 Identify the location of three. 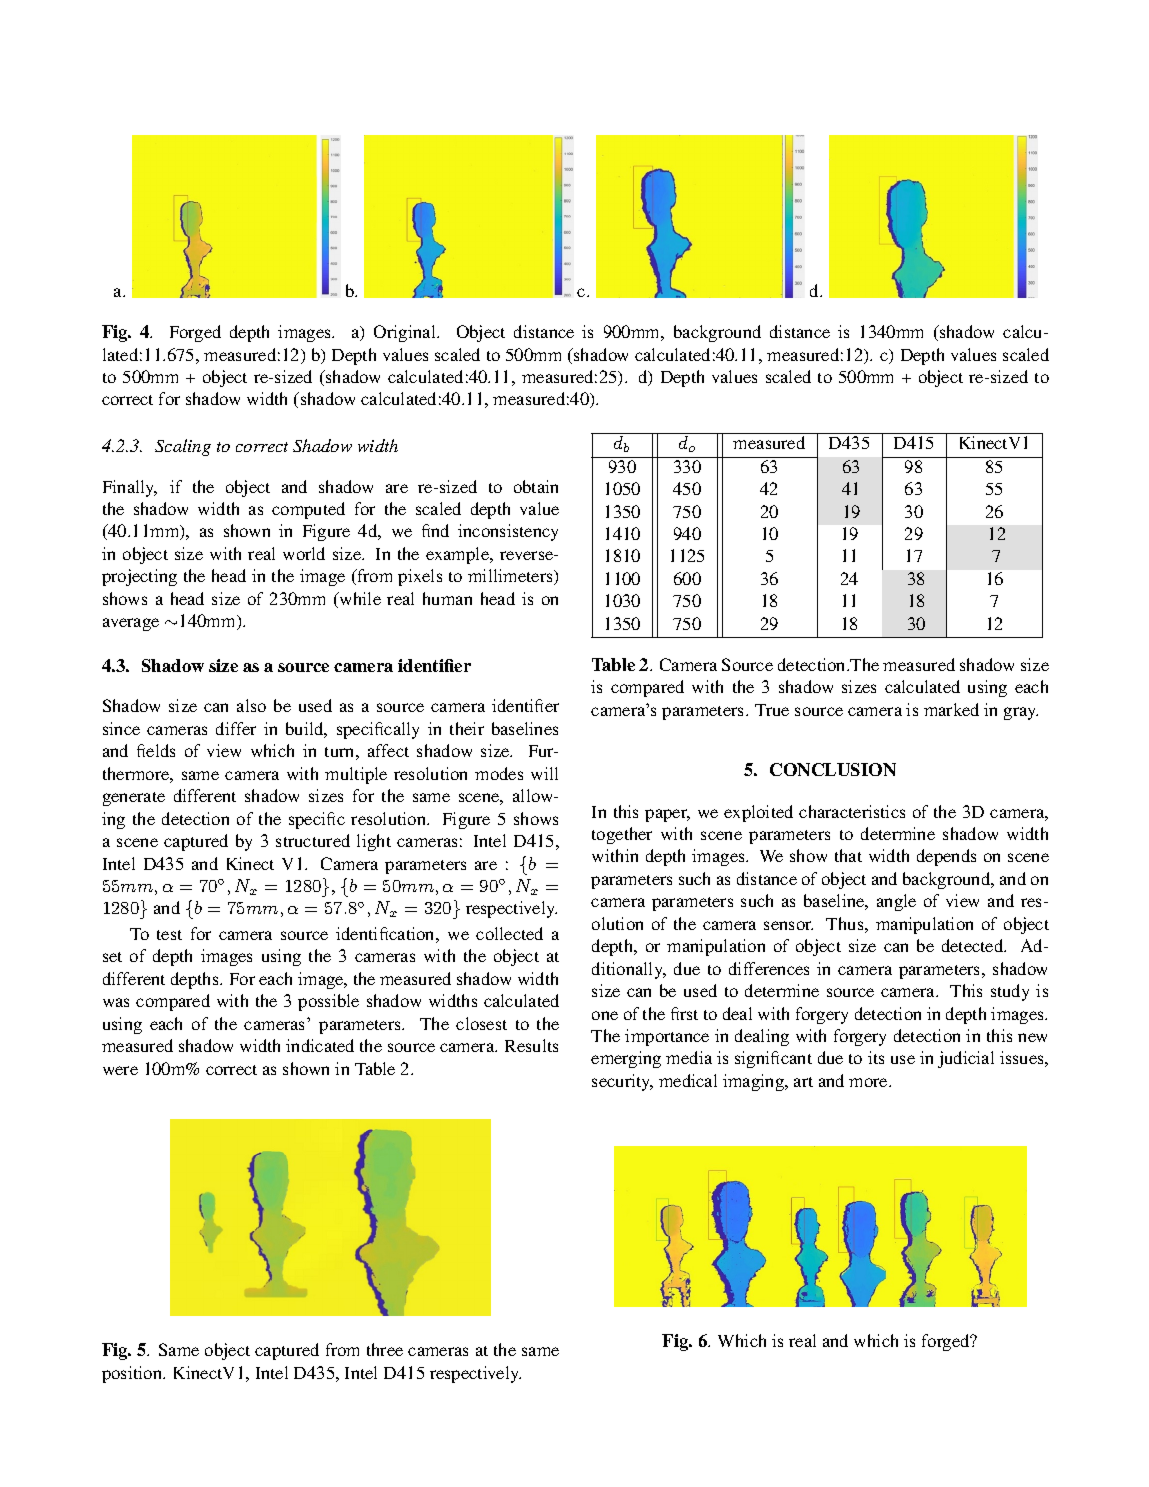
(385, 1349).
